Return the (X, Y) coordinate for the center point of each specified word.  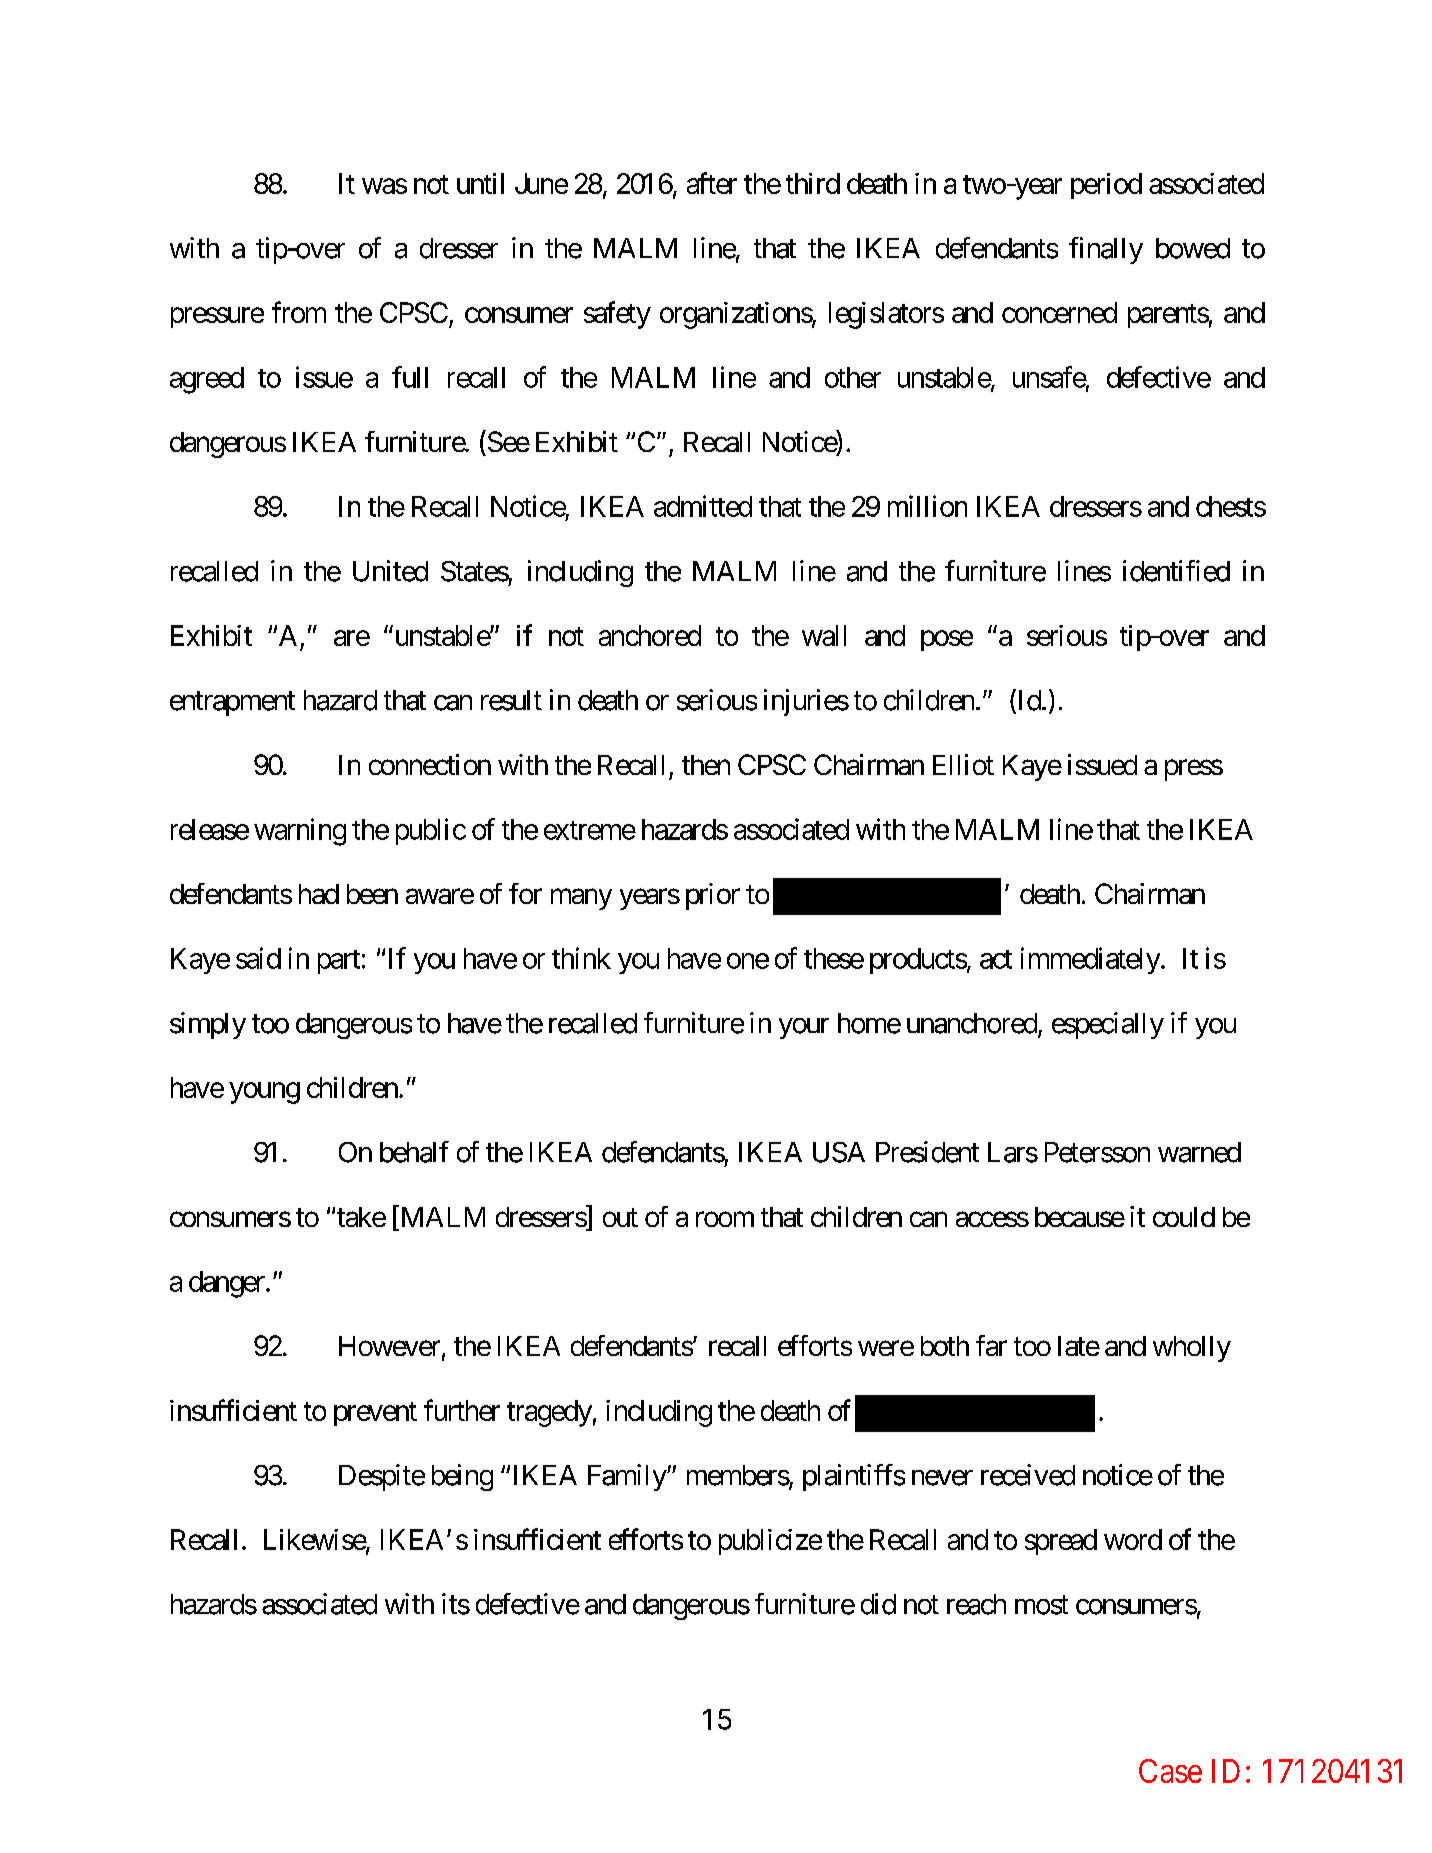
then (706, 765)
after (712, 183)
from (299, 312)
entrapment (232, 704)
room (725, 1219)
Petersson (1097, 1152)
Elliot (963, 764)
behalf (414, 1152)
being (462, 1477)
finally (1106, 250)
